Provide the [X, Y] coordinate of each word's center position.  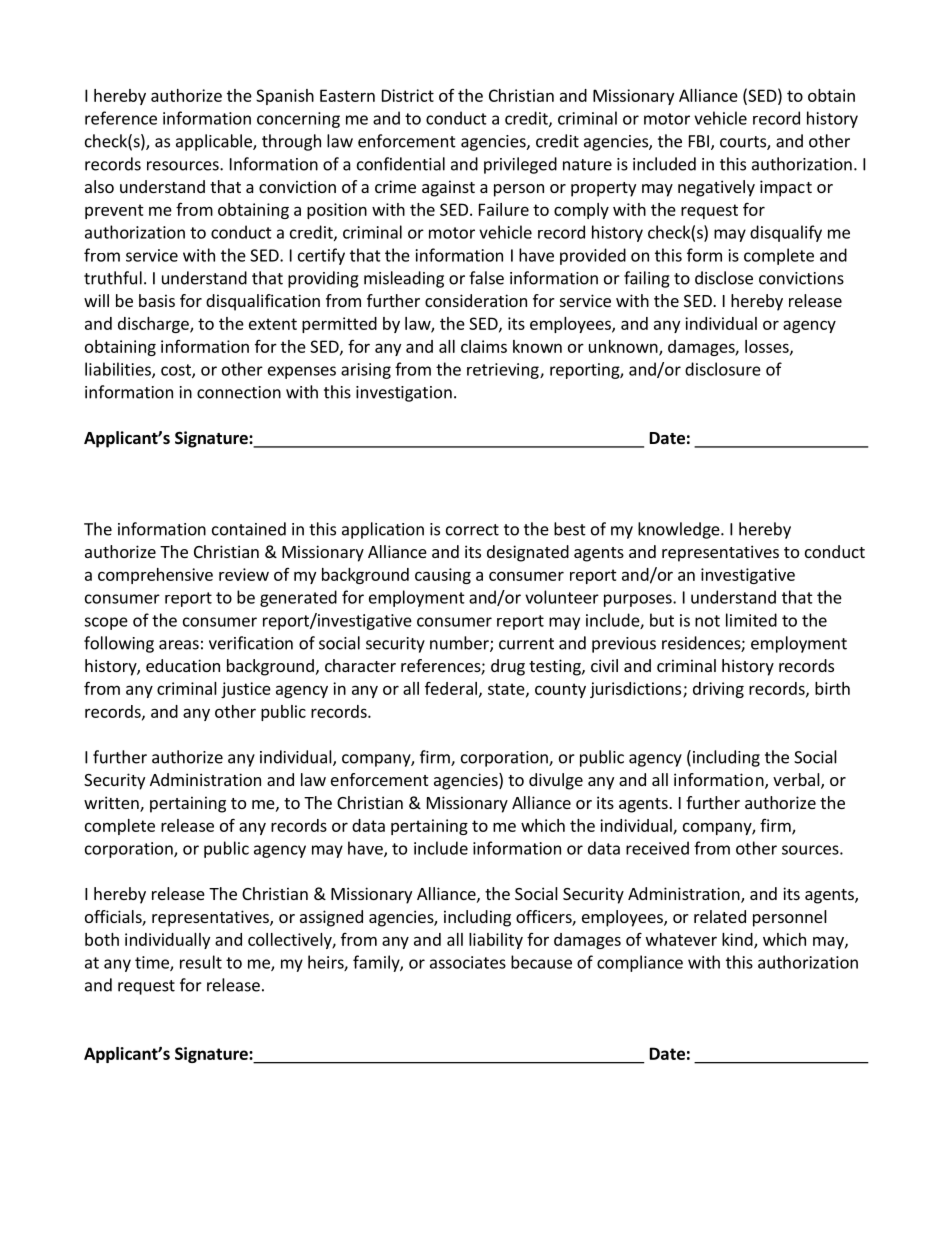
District [408, 95]
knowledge [680, 530]
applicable [215, 142]
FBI [699, 141]
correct [472, 530]
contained [249, 529]
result [201, 962]
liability [496, 941]
